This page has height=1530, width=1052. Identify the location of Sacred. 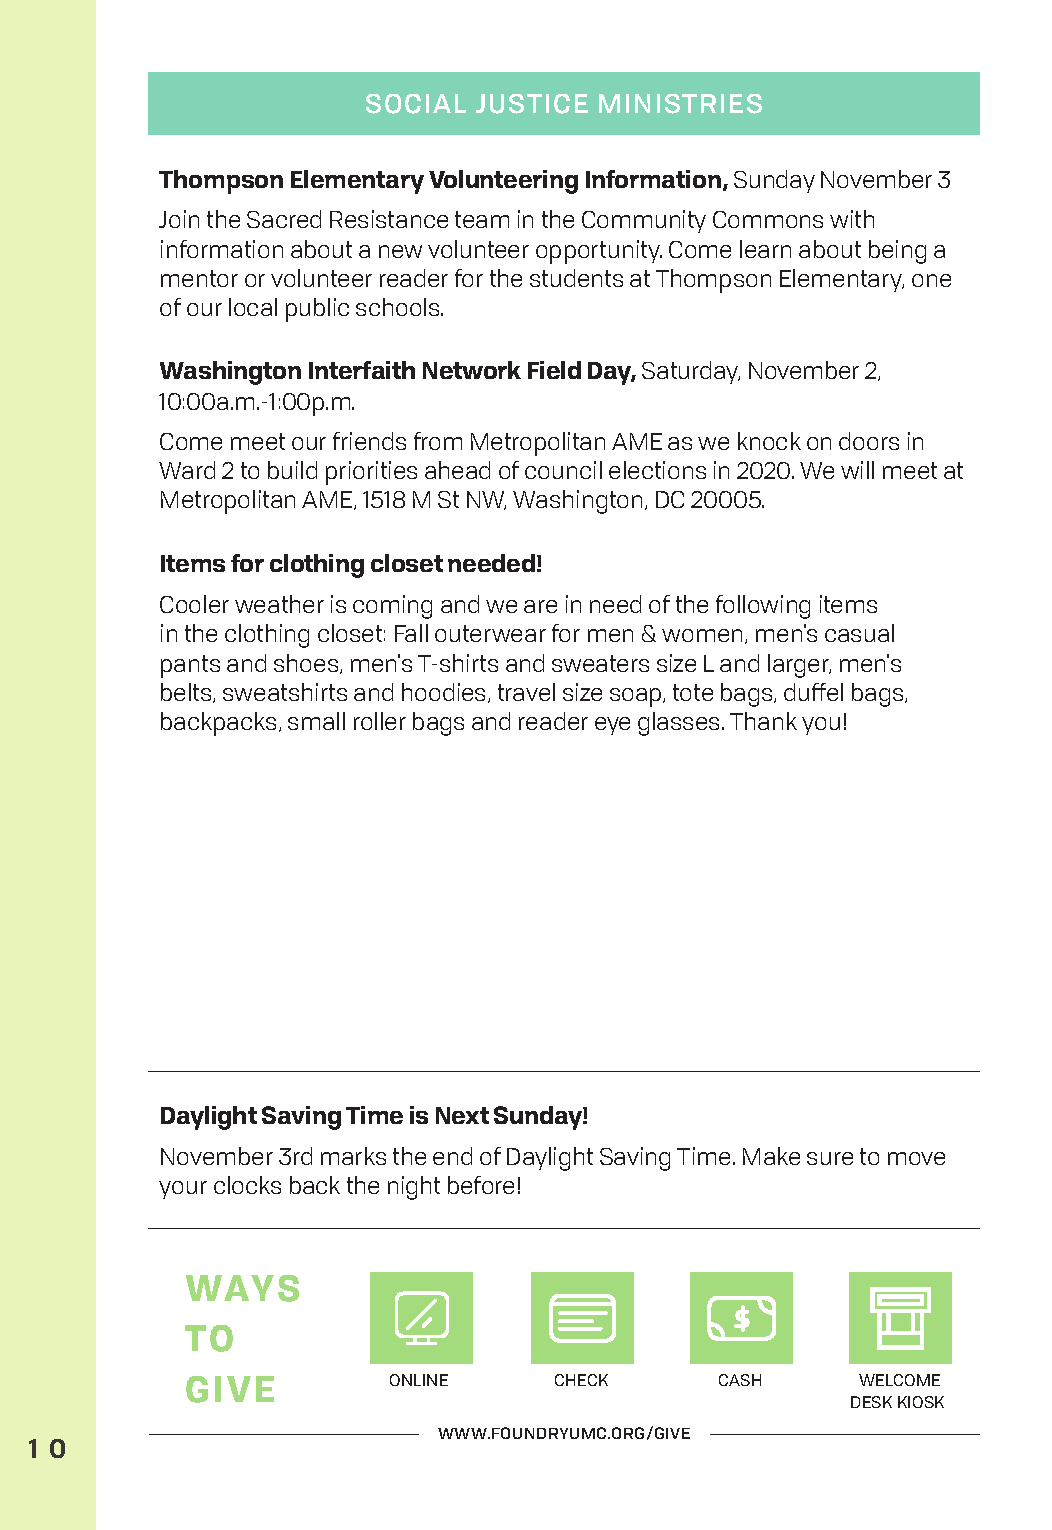
(284, 219).
